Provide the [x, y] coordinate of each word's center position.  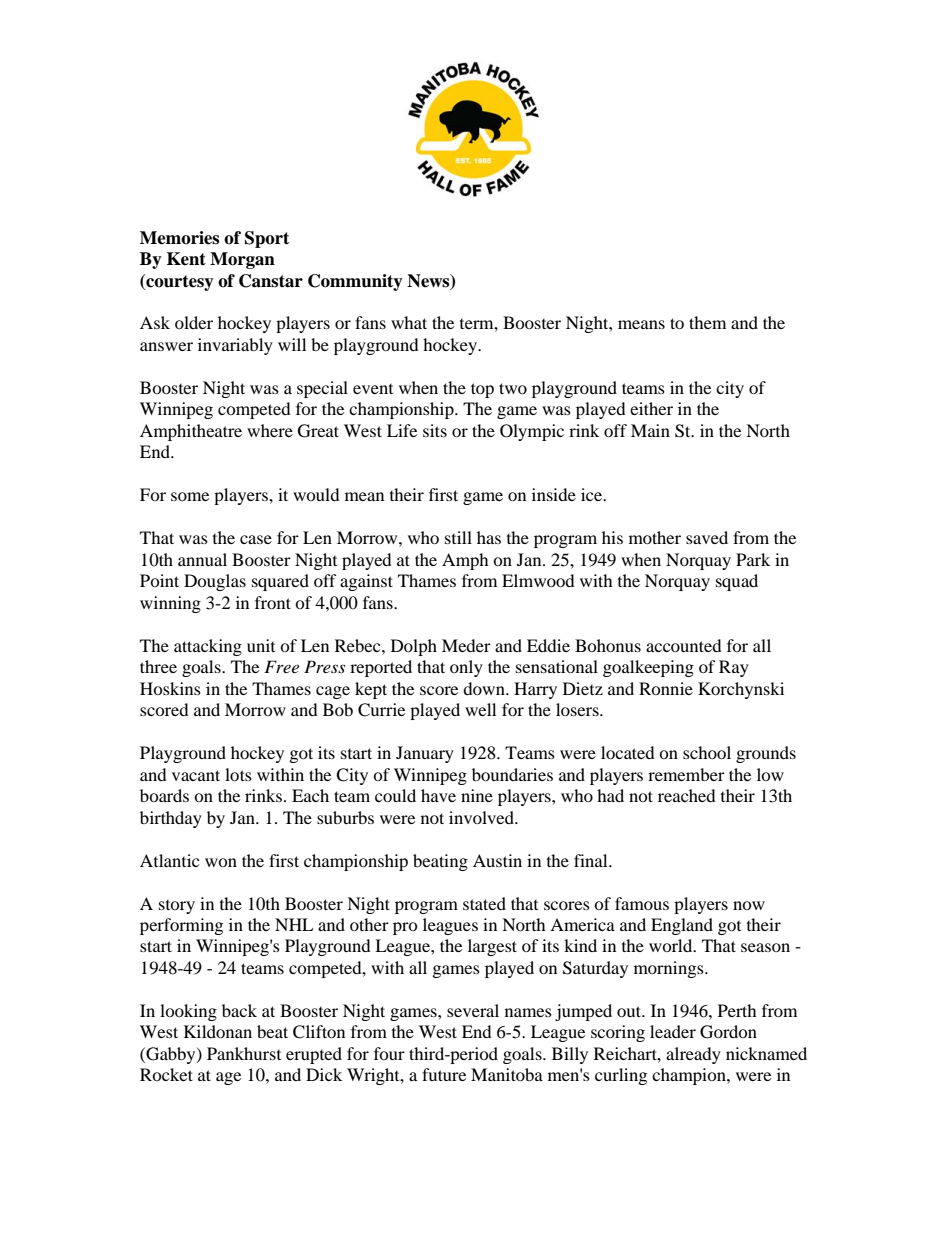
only [466, 668]
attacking [208, 647]
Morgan [242, 260]
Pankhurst [244, 1053]
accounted [684, 645]
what [409, 322]
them [707, 322]
